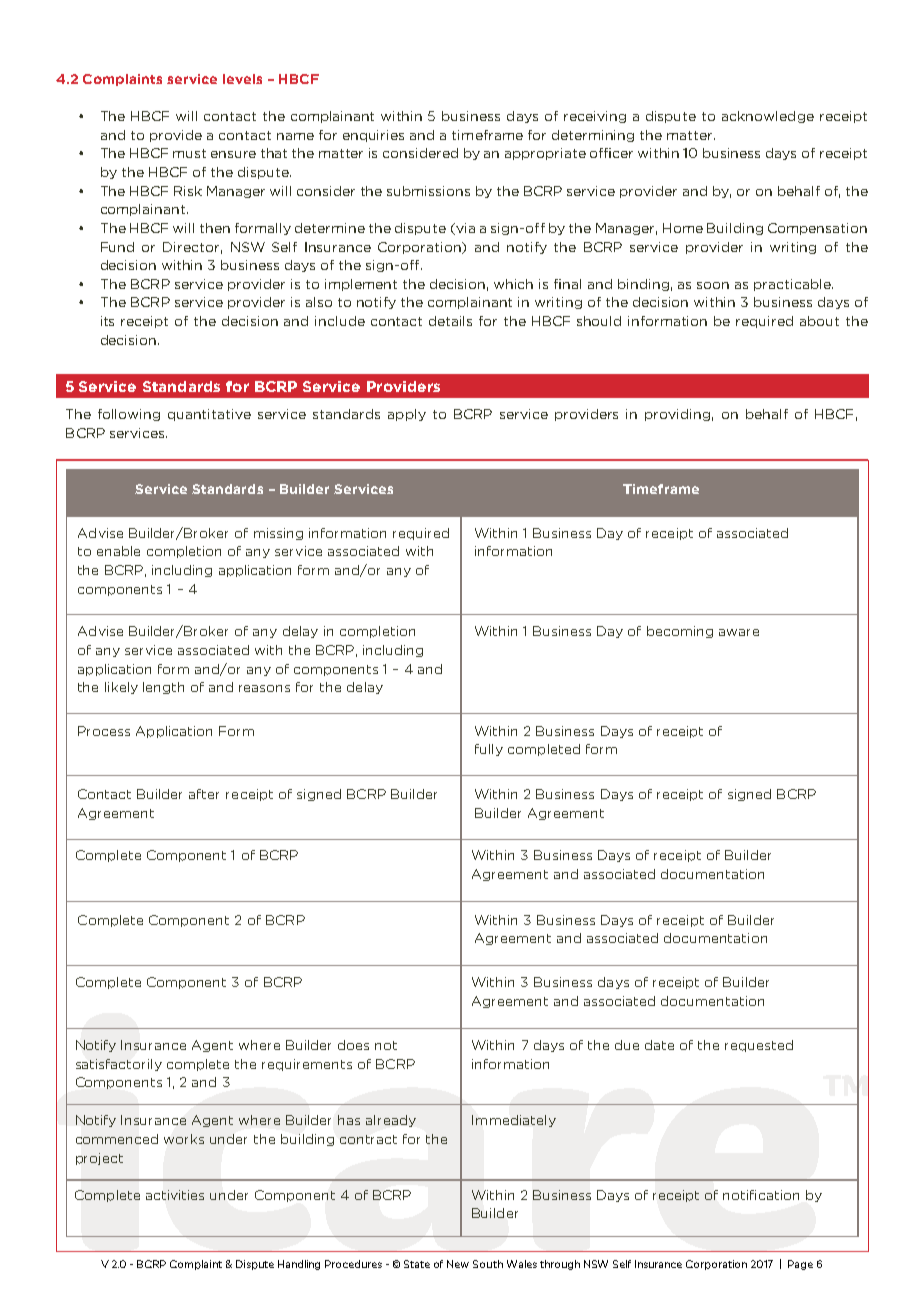 The width and height of the screenshot is (924, 1308). What do you see at coordinates (373, 136) in the screenshot?
I see `enquiries` at bounding box center [373, 136].
